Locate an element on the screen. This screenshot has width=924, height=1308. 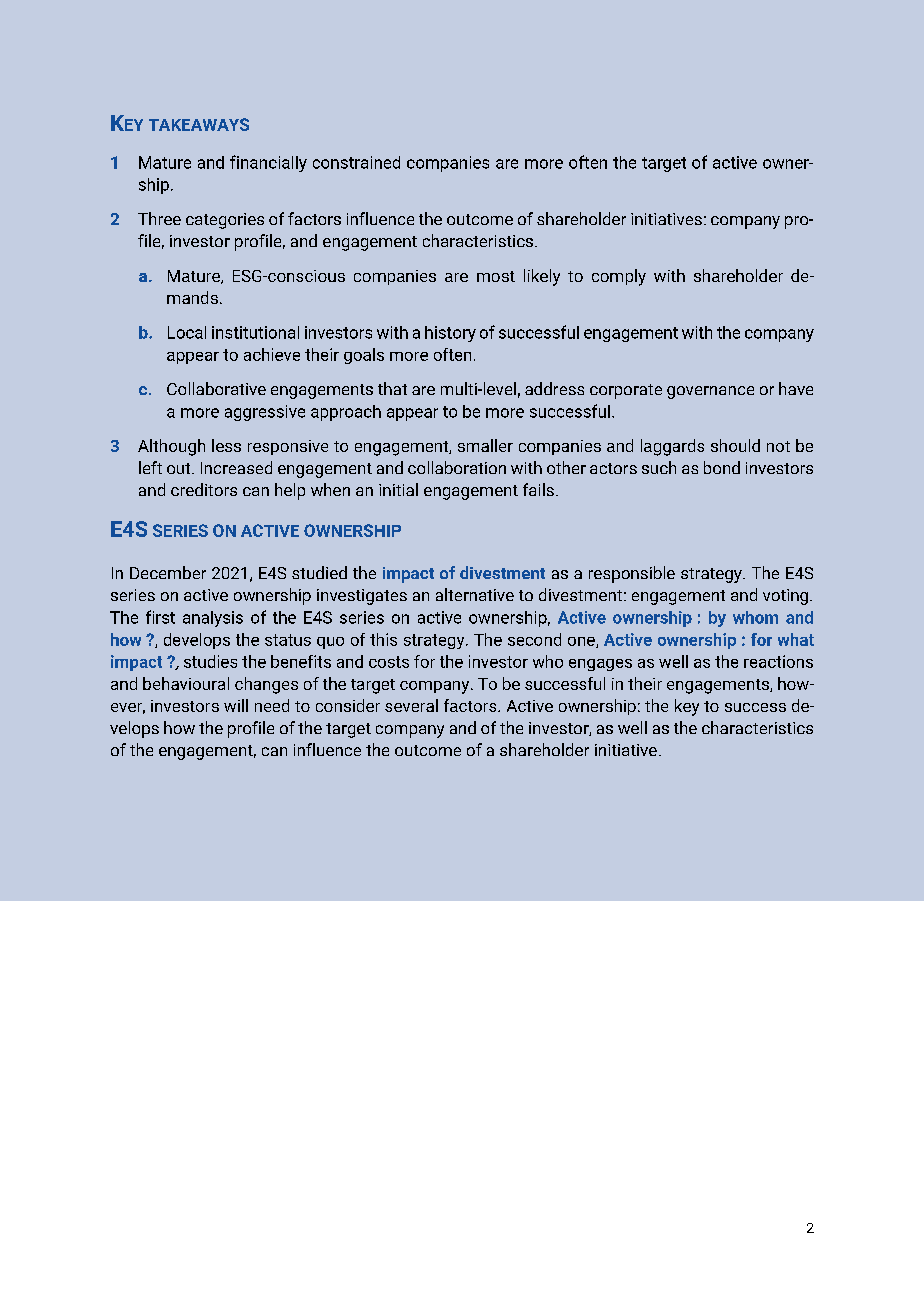
constrained is located at coordinates (356, 162).
